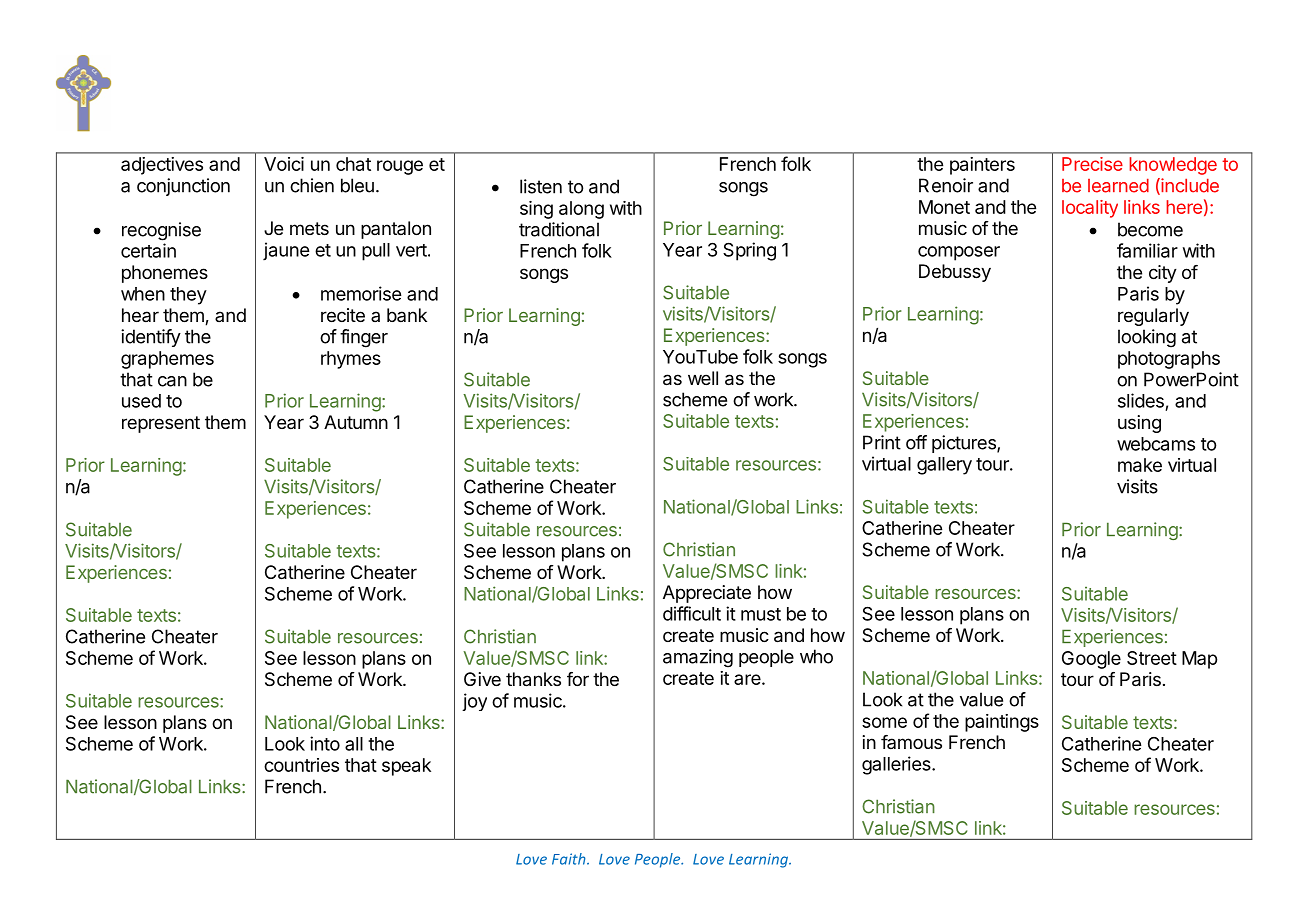 The image size is (1308, 924). Describe the element at coordinates (897, 765) in the screenshot. I see `galleries` at that location.
